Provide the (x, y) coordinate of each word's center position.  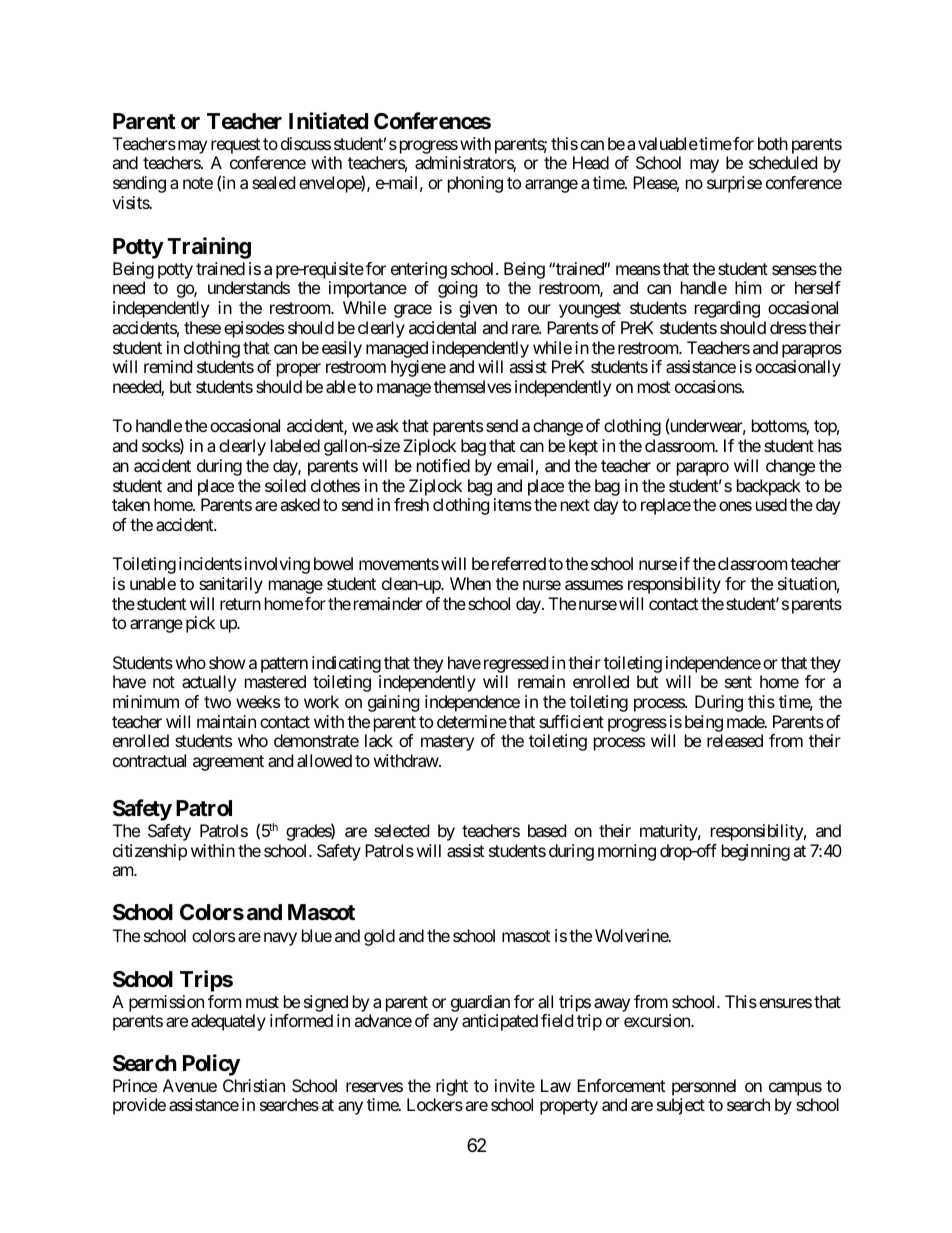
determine (472, 721)
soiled (285, 485)
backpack (769, 487)
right (451, 1089)
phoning (475, 184)
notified (443, 465)
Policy (211, 1065)
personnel (704, 1089)
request (235, 146)
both (773, 143)
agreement (228, 763)
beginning (756, 852)
